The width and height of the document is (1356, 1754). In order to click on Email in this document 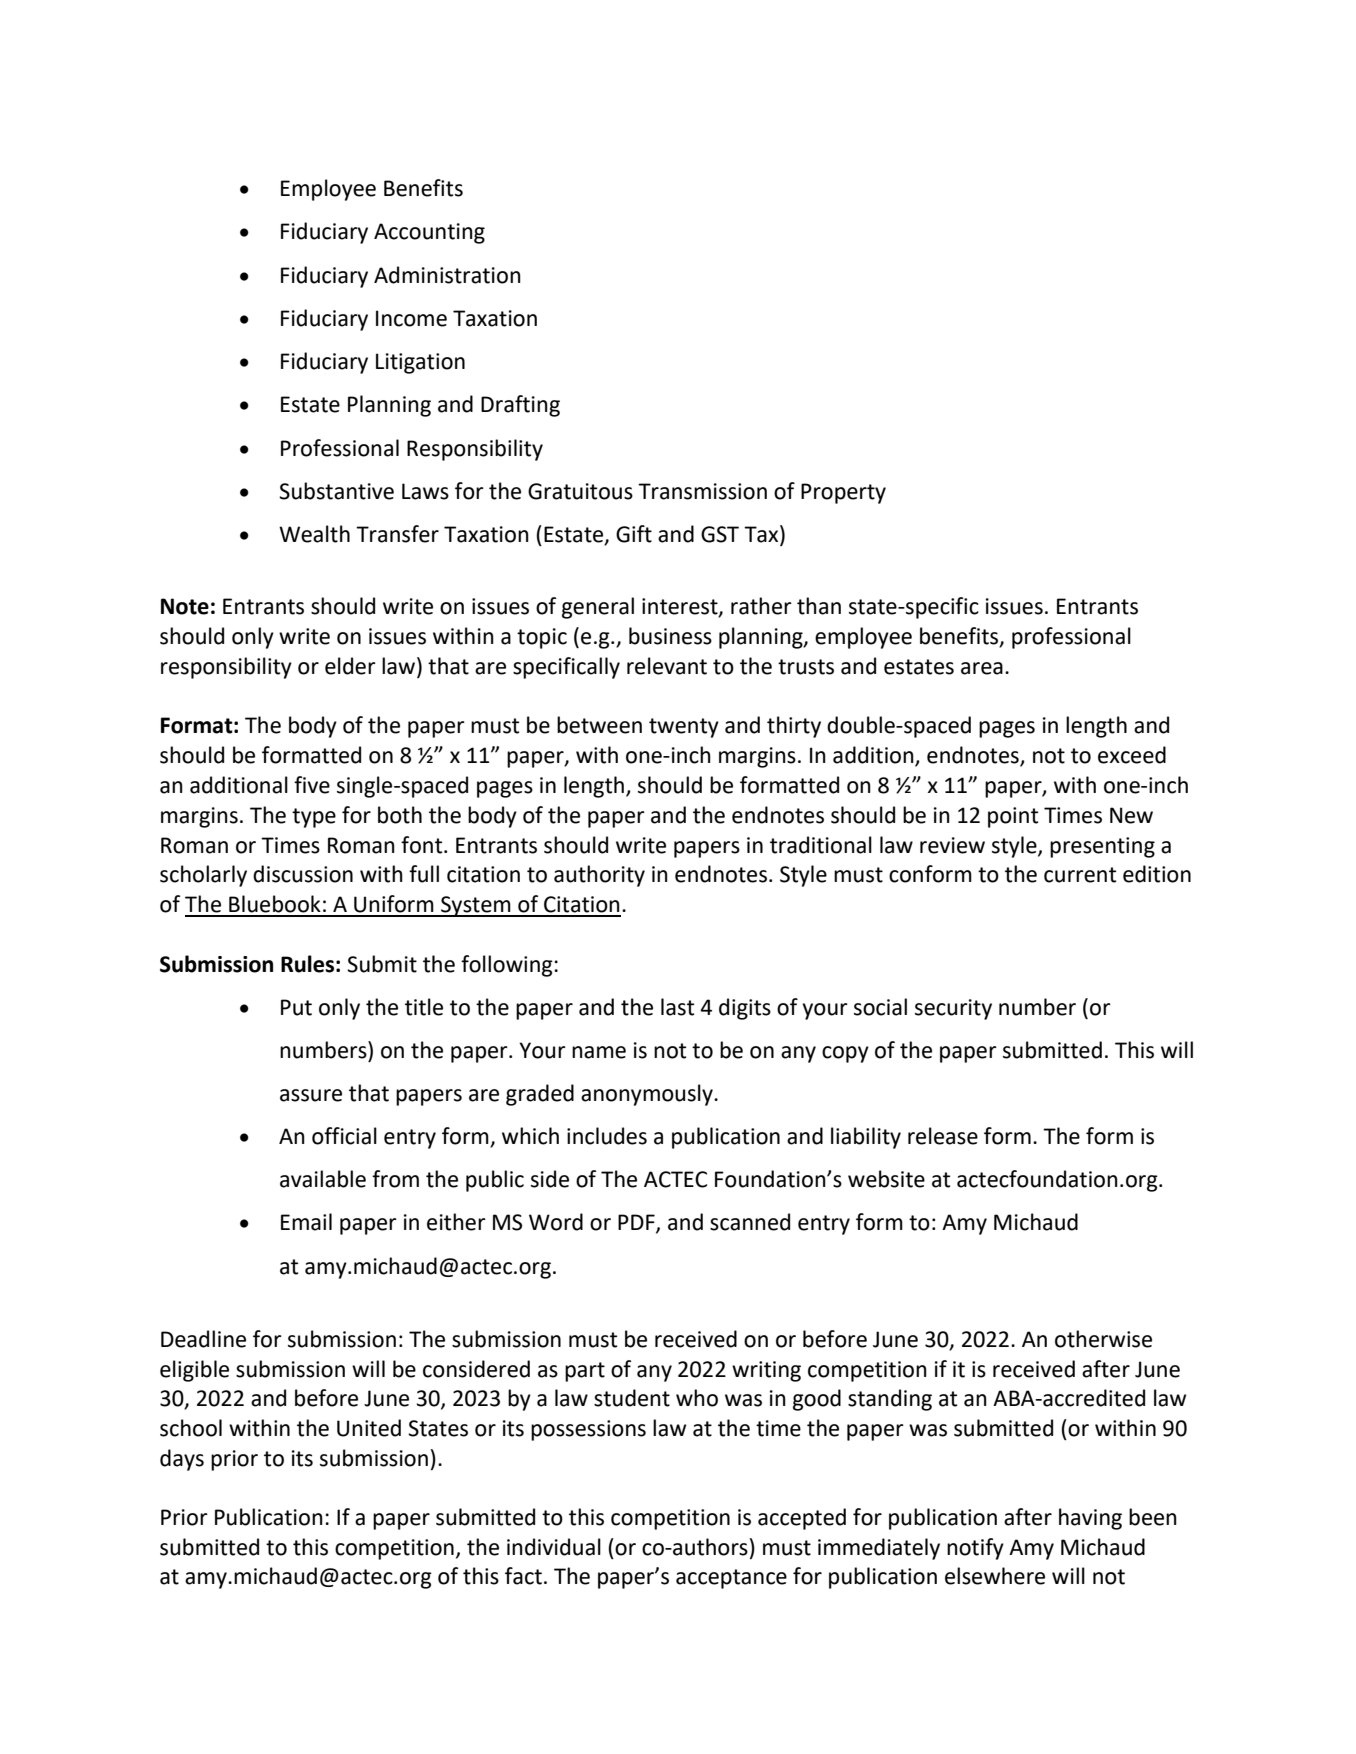, I will do `click(306, 1222)`.
